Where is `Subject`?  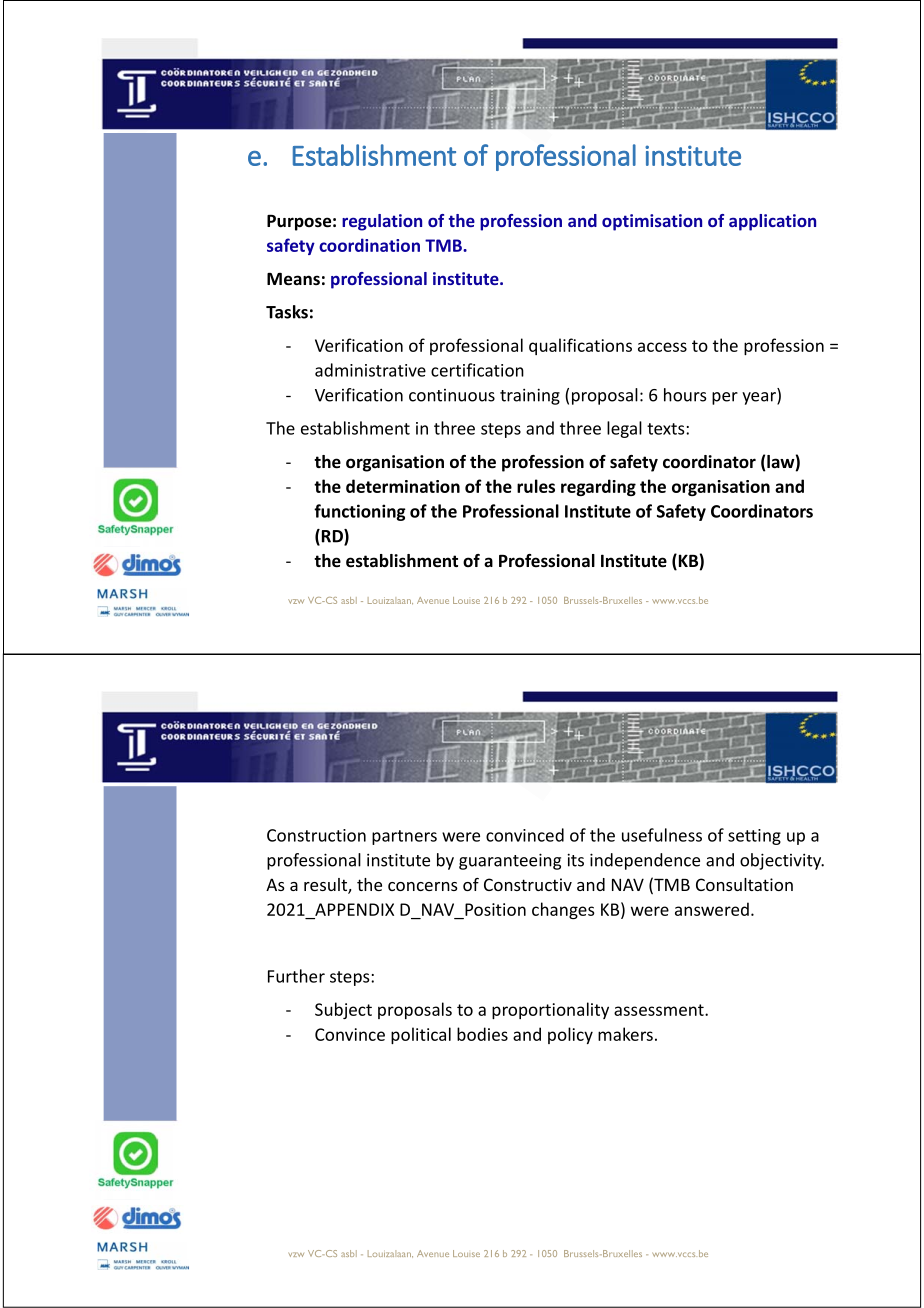 Subject is located at coordinates (343, 1010).
